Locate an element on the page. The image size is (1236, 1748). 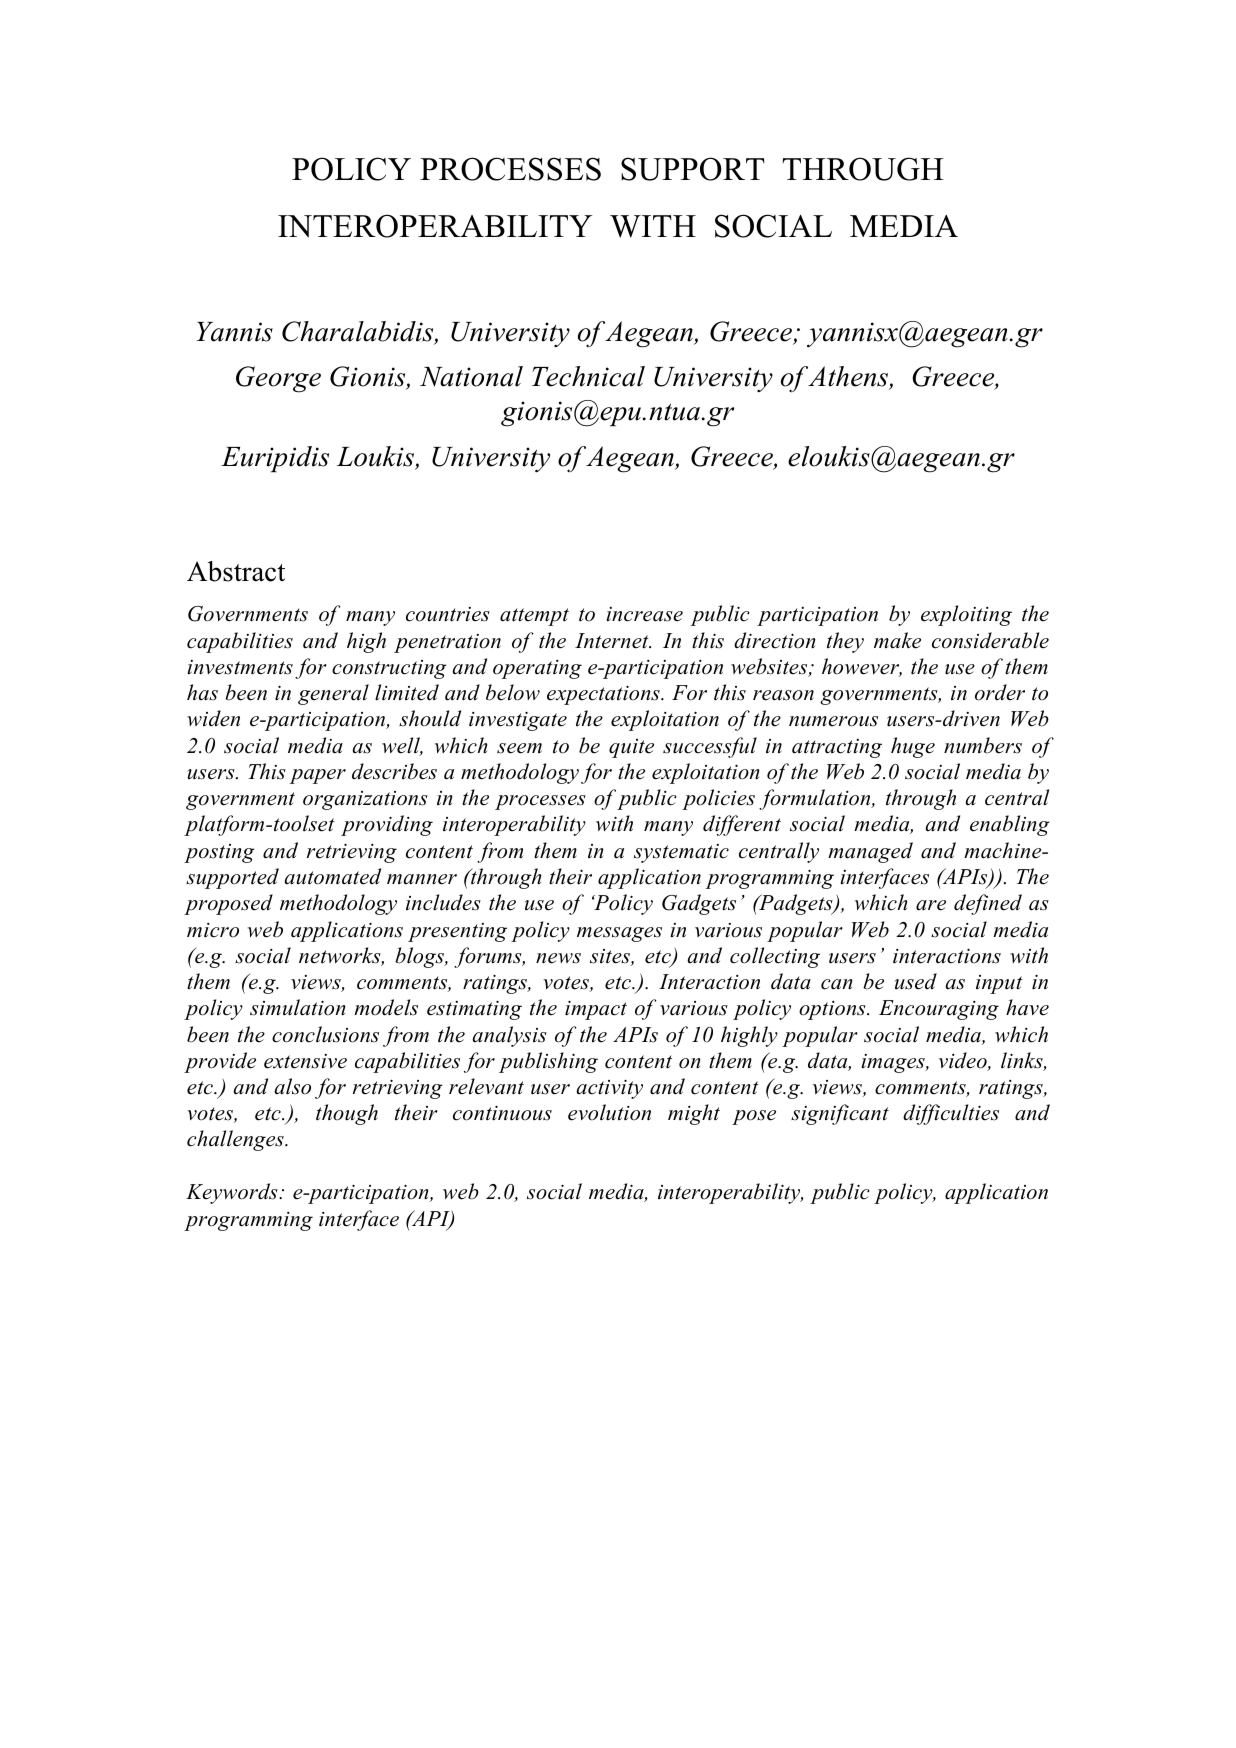
general is located at coordinates (333, 694).
